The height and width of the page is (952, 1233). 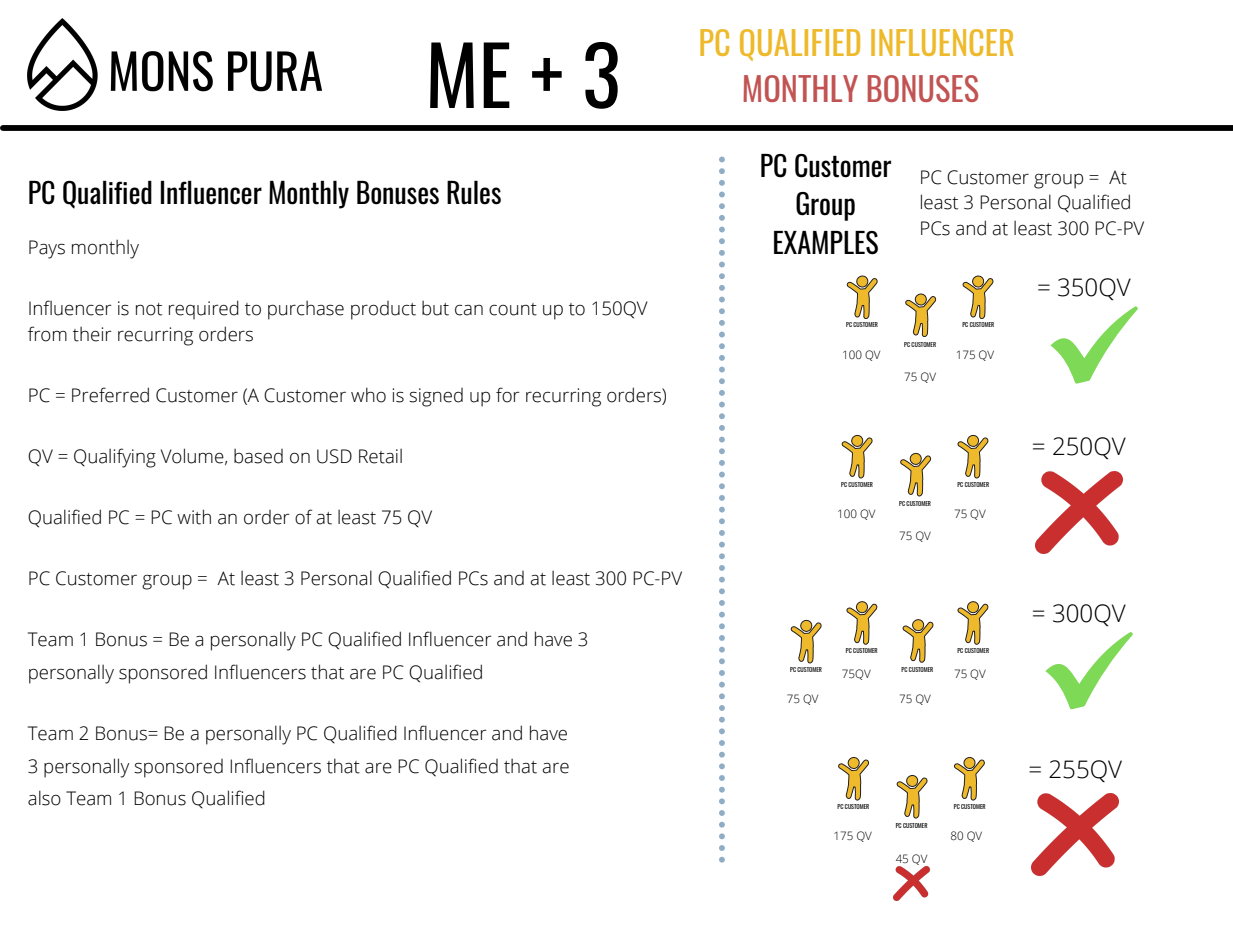 I want to click on USD, so click(x=334, y=456).
